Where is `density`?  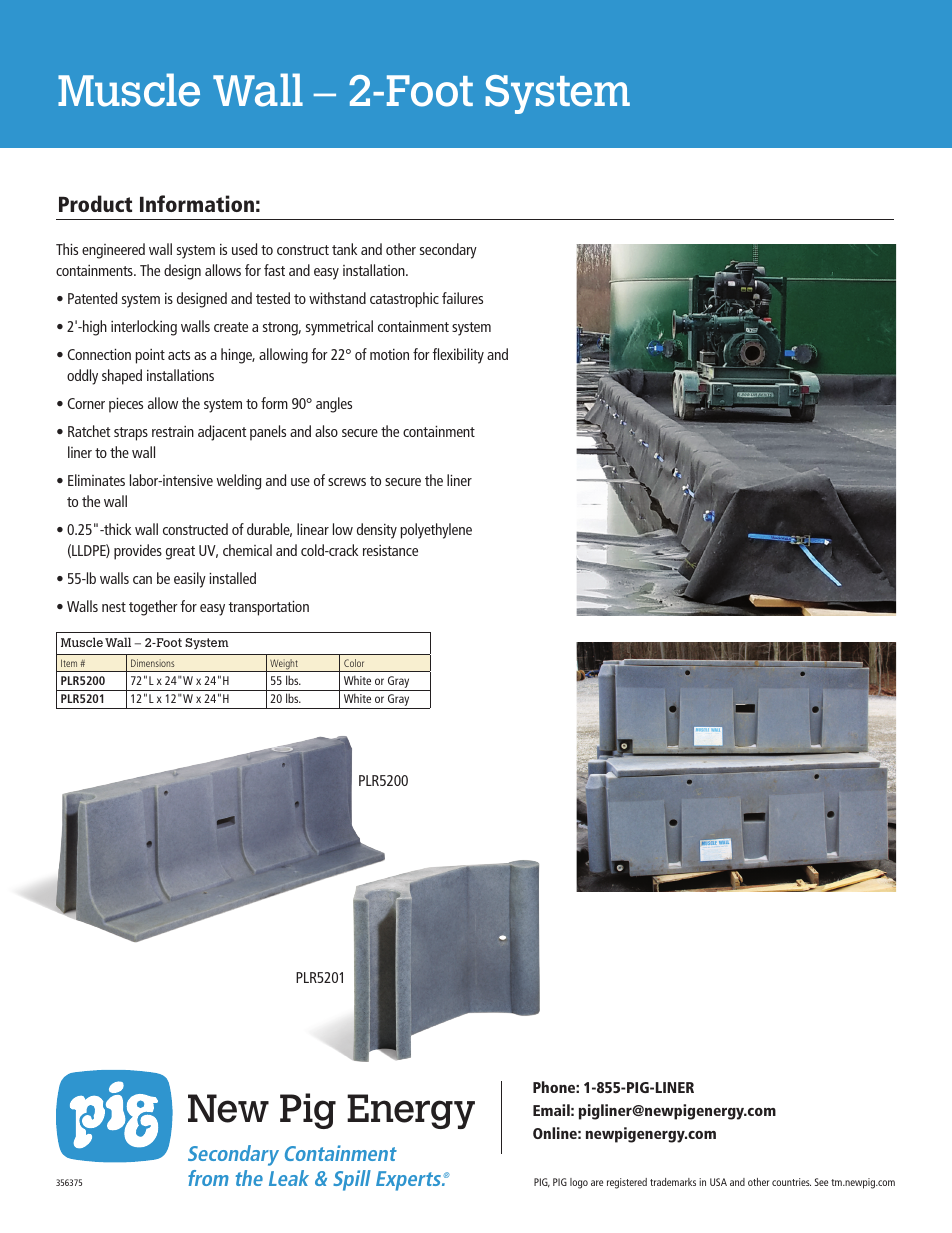 density is located at coordinates (377, 531).
